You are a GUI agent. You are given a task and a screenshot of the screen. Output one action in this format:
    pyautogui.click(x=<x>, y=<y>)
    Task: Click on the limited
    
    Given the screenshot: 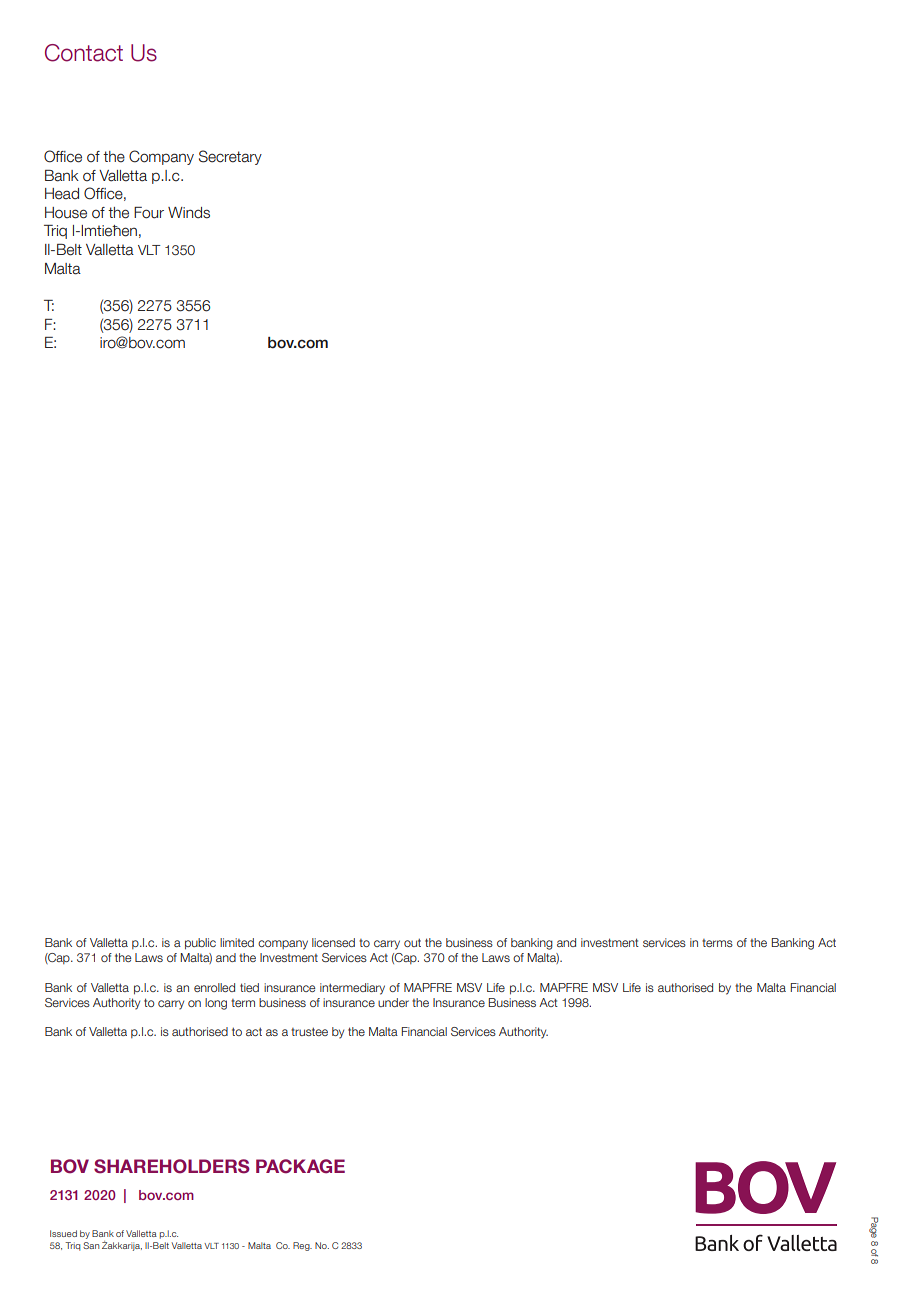 What is the action you would take?
    pyautogui.click(x=237, y=942)
